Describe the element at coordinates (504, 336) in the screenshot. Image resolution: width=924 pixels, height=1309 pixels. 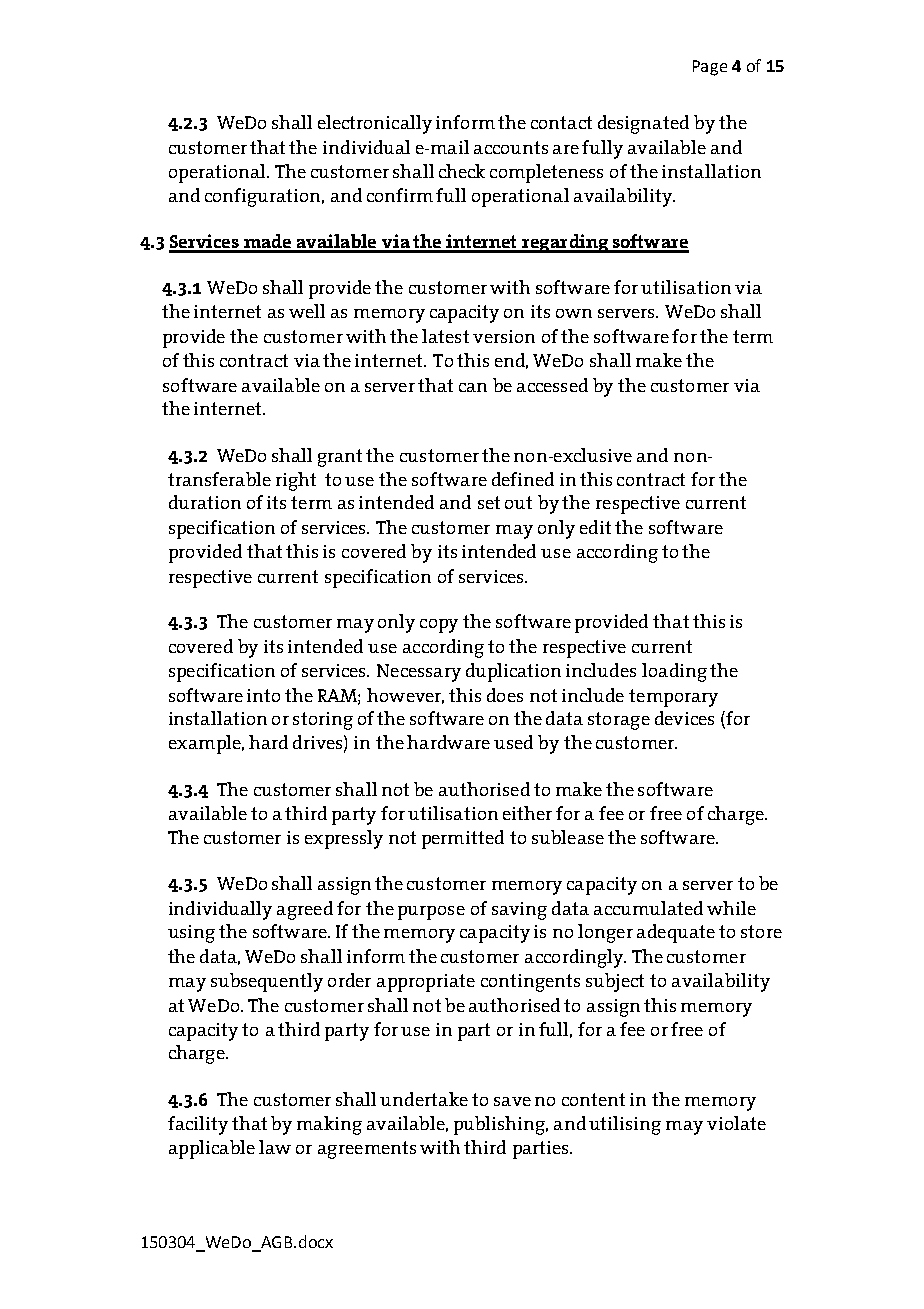
I see `version` at that location.
